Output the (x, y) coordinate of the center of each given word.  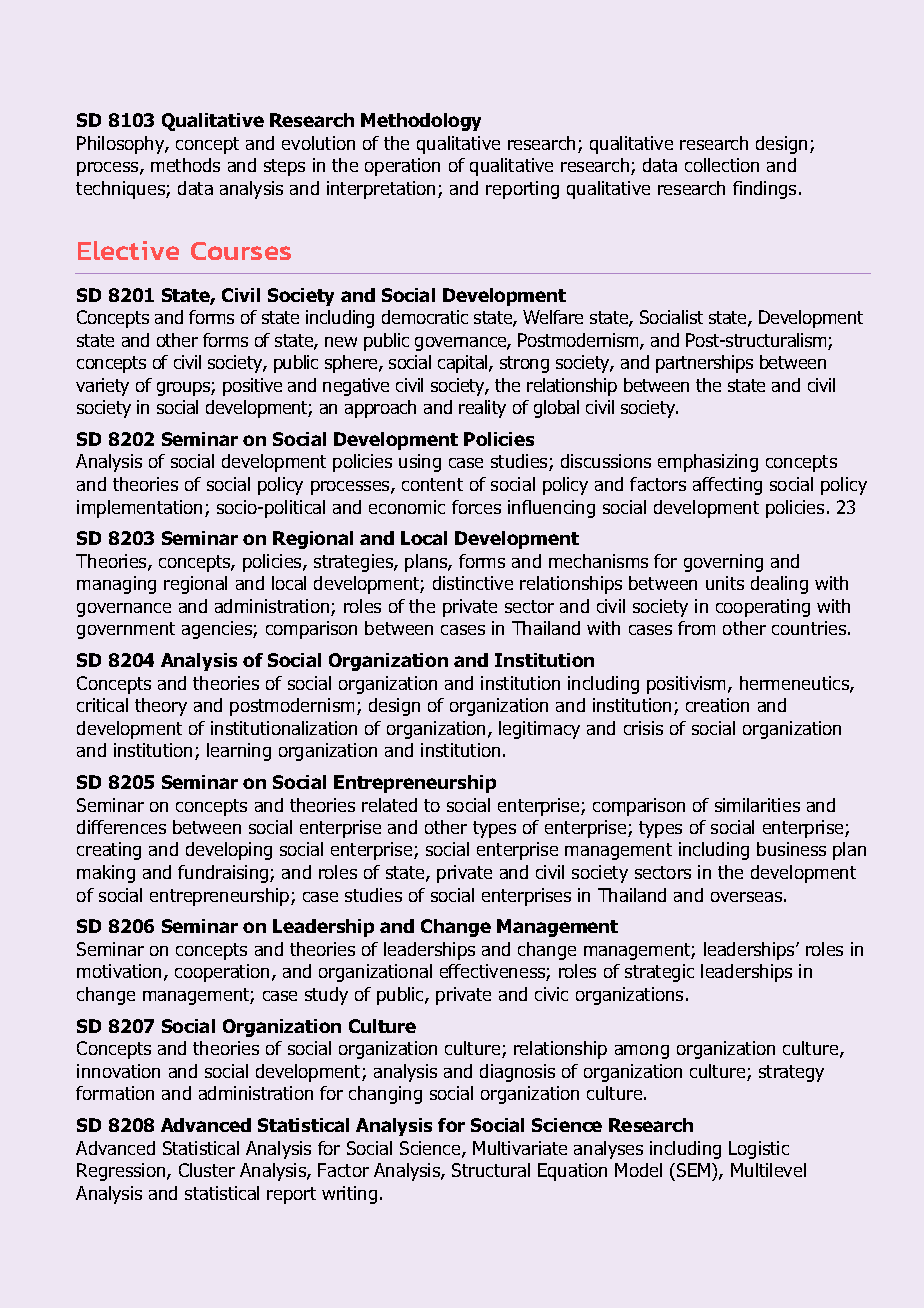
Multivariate (520, 1148)
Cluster (207, 1170)
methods (185, 165)
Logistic (759, 1150)
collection (722, 165)
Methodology (421, 122)
